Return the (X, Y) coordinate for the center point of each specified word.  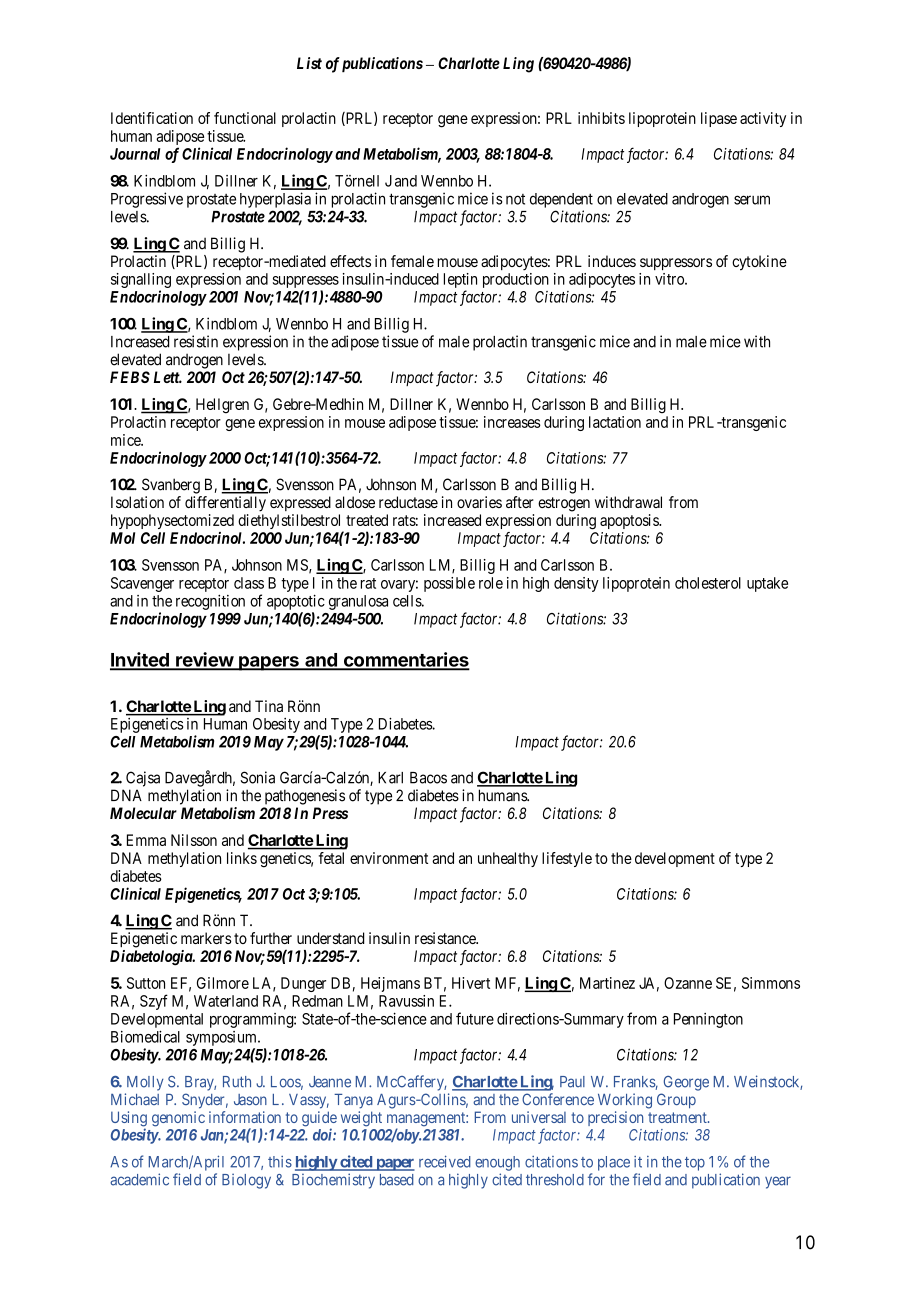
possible (449, 584)
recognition (210, 602)
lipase (719, 119)
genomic (178, 1119)
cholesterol (708, 583)
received (445, 1161)
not (515, 199)
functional (245, 118)
